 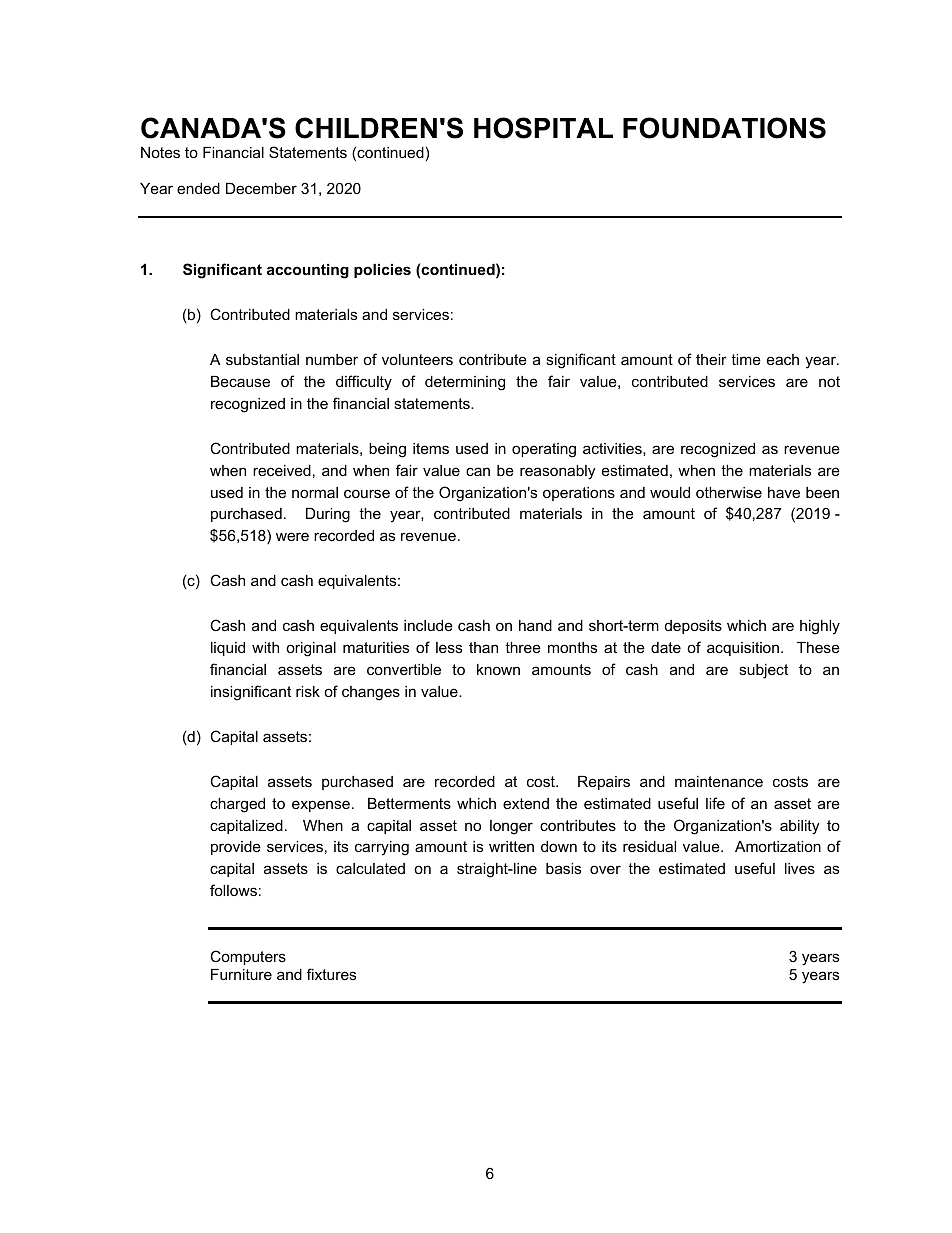 What do you see at coordinates (535, 625) in the screenshot?
I see `hand` at bounding box center [535, 625].
